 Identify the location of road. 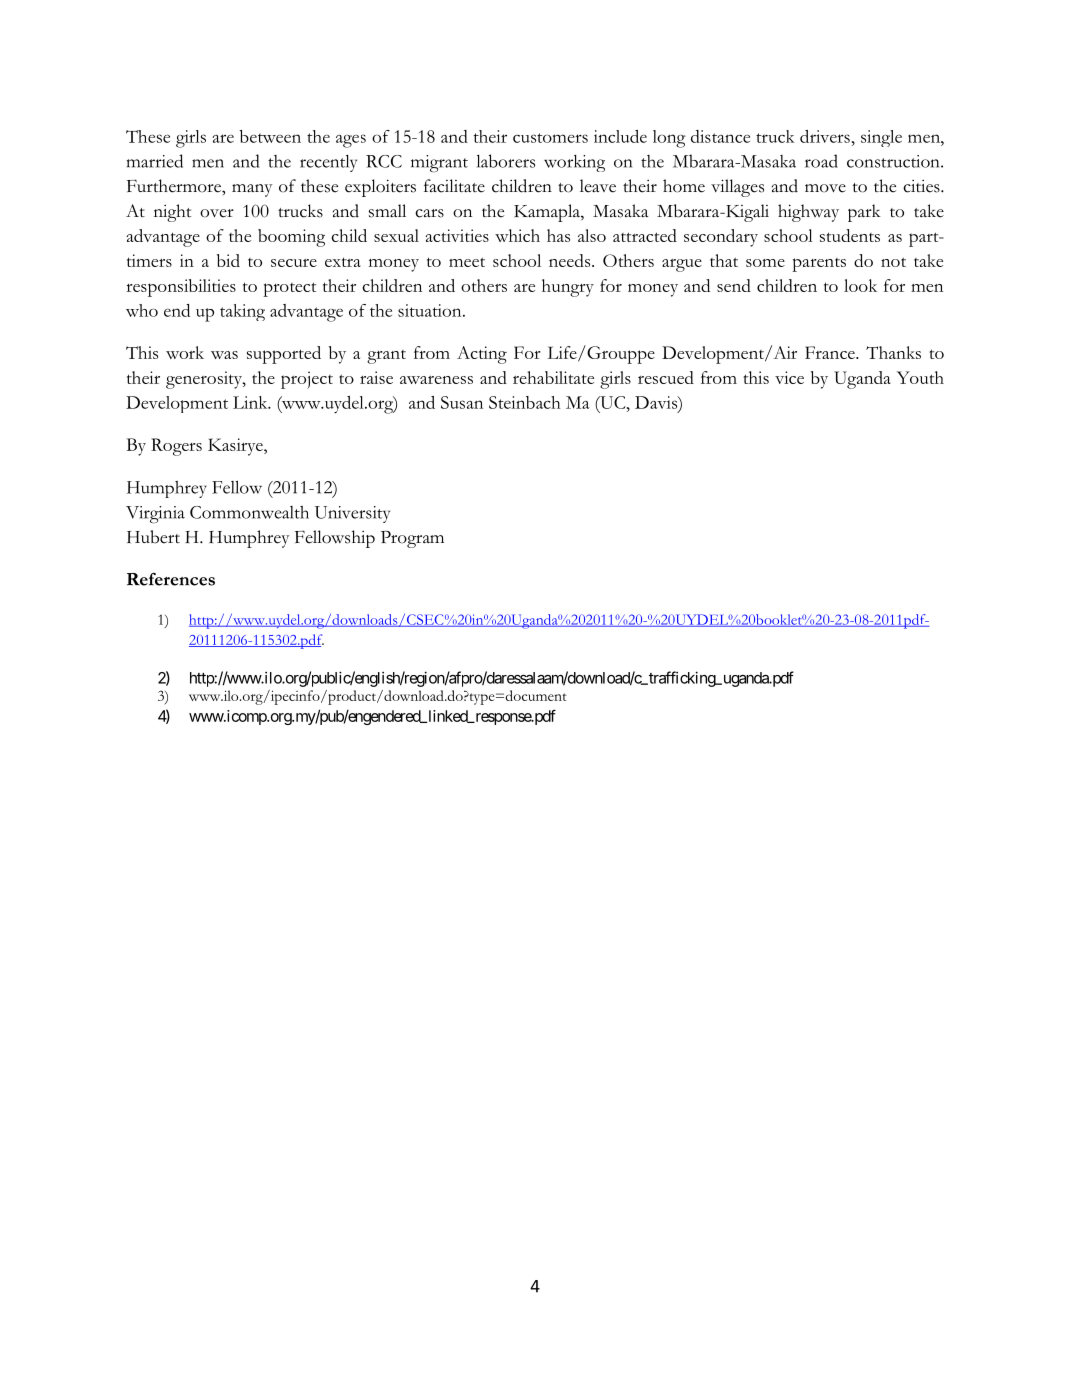
(821, 161).
